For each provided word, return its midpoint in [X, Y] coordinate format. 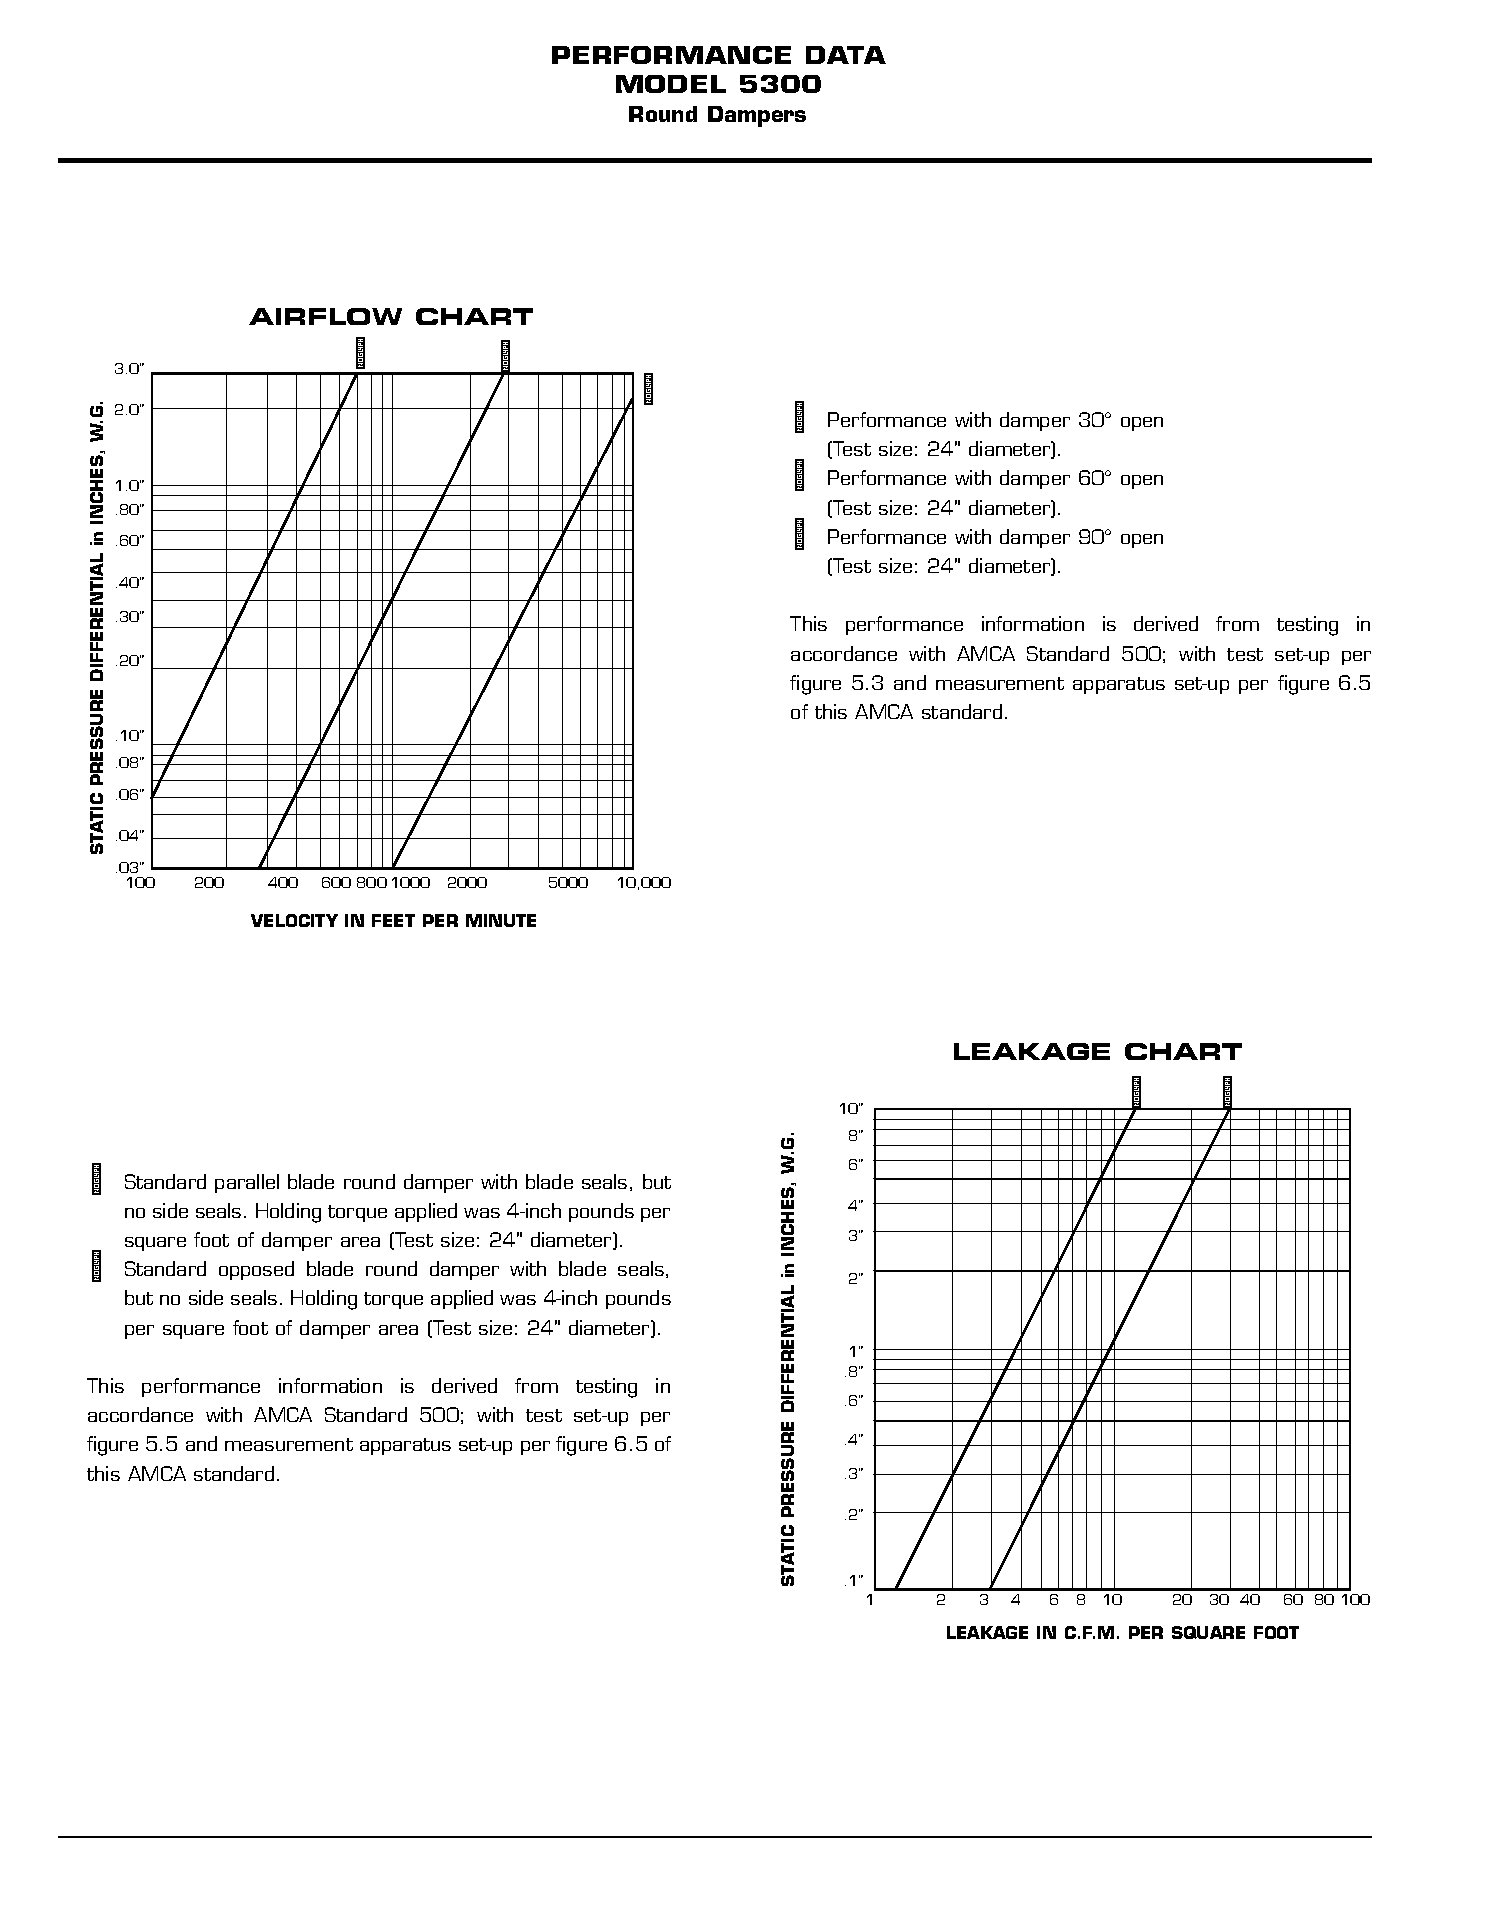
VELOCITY [294, 920]
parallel [247, 1183]
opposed [256, 1270]
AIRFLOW [325, 316]
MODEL [671, 84]
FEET [393, 920]
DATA [846, 55]
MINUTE [501, 920]
